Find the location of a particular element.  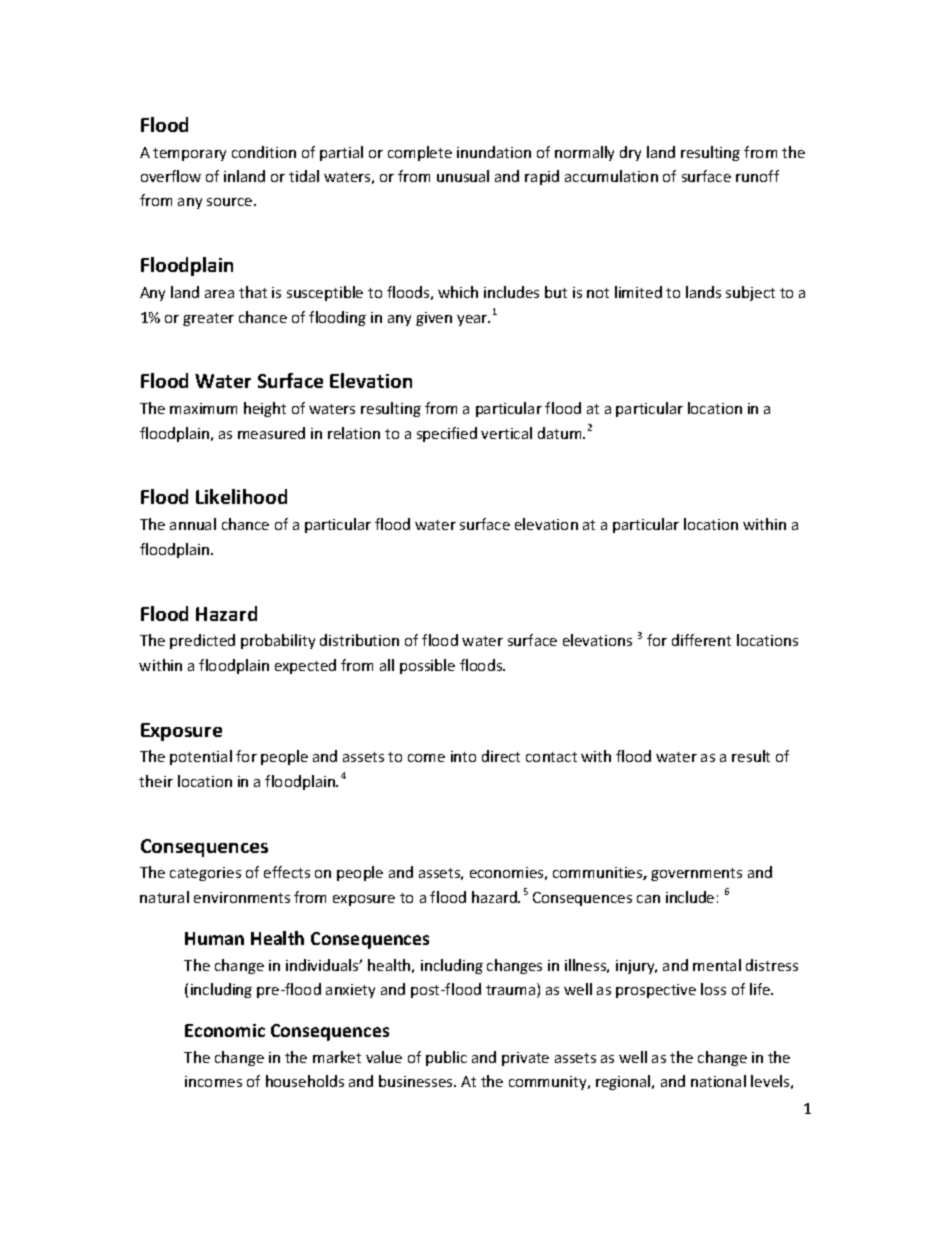

into is located at coordinates (463, 756).
